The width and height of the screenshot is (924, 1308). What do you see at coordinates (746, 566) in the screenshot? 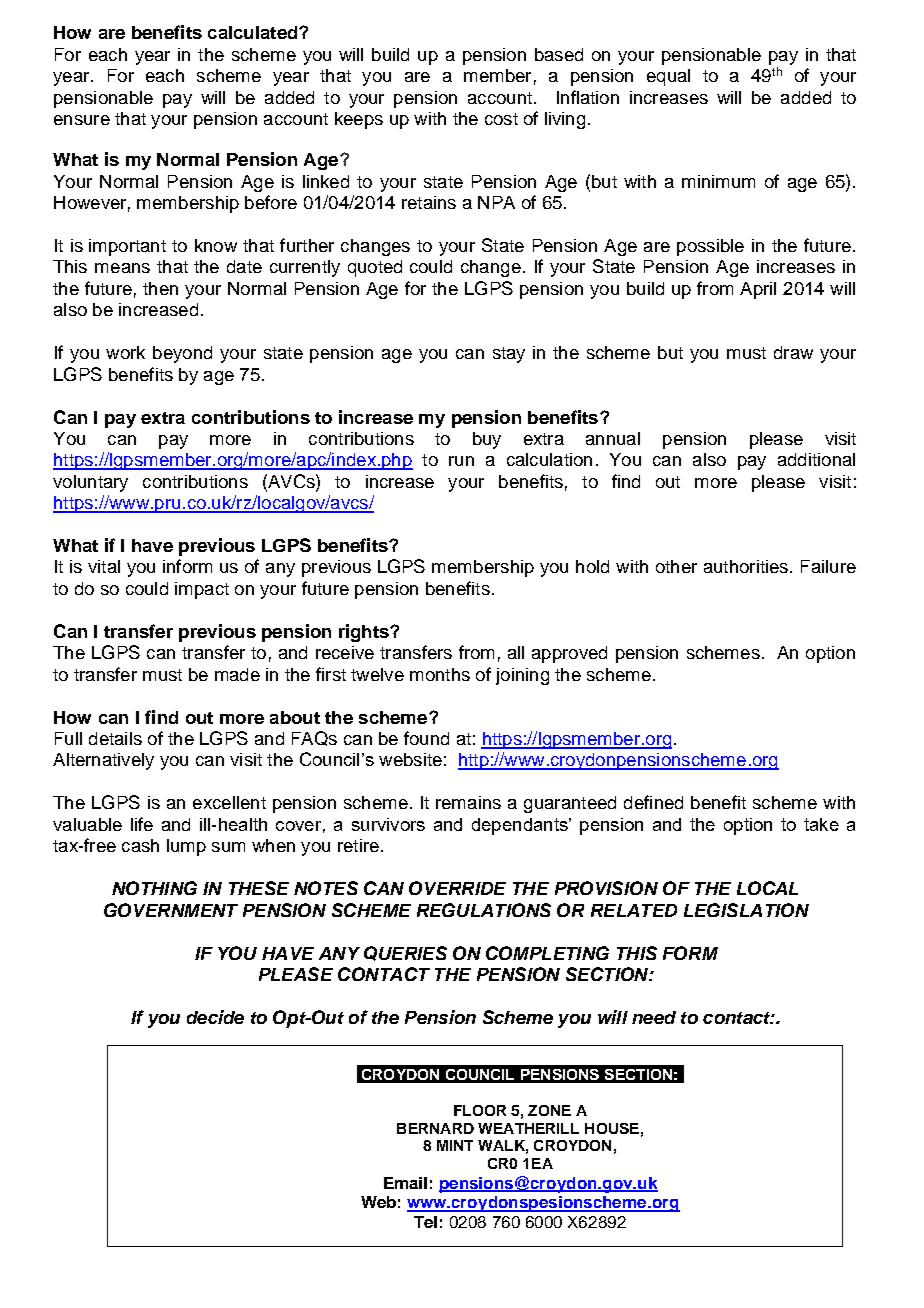
I see `authorities` at bounding box center [746, 566].
